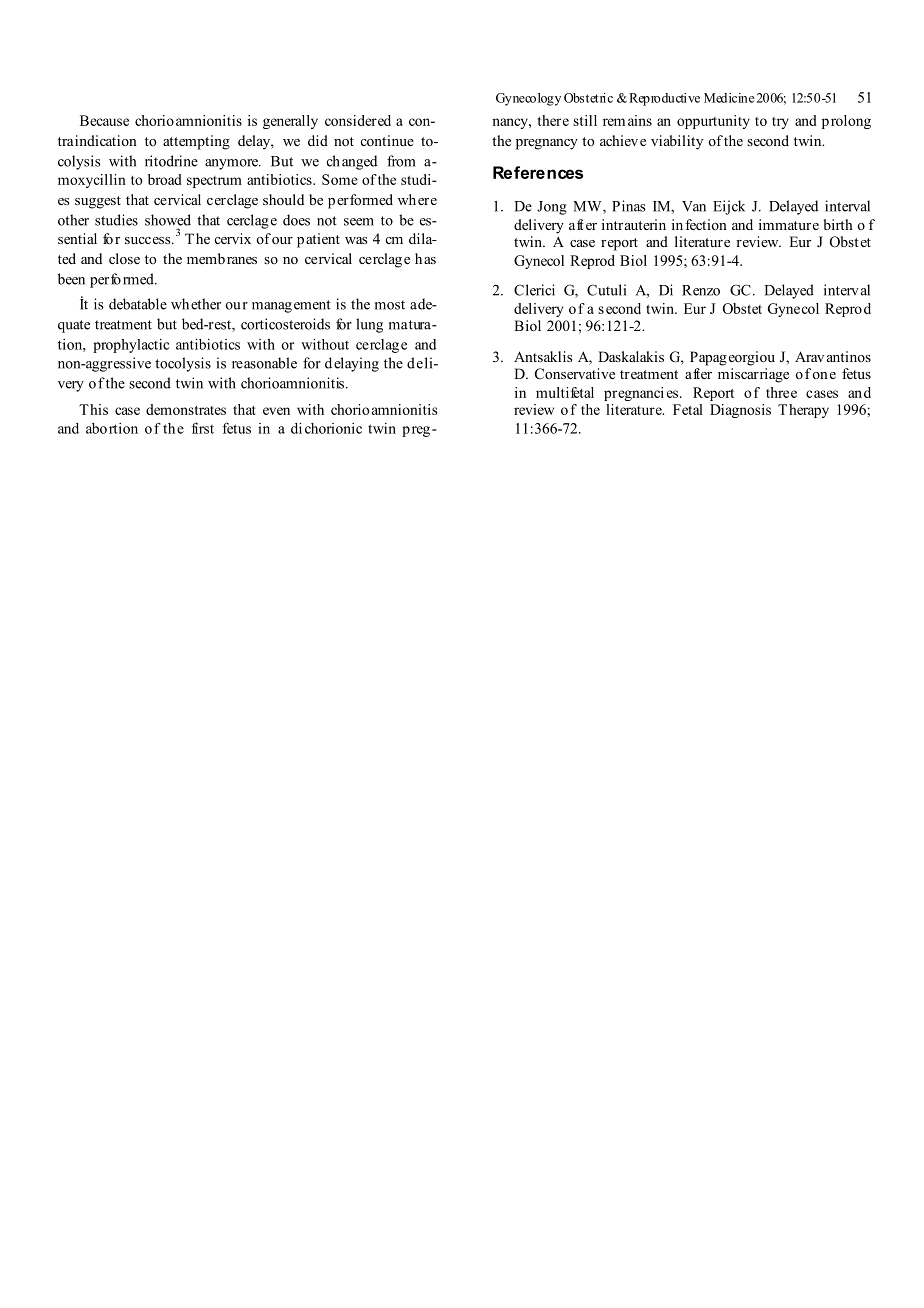  What do you see at coordinates (186, 409) in the image?
I see `demonstrates` at bounding box center [186, 409].
